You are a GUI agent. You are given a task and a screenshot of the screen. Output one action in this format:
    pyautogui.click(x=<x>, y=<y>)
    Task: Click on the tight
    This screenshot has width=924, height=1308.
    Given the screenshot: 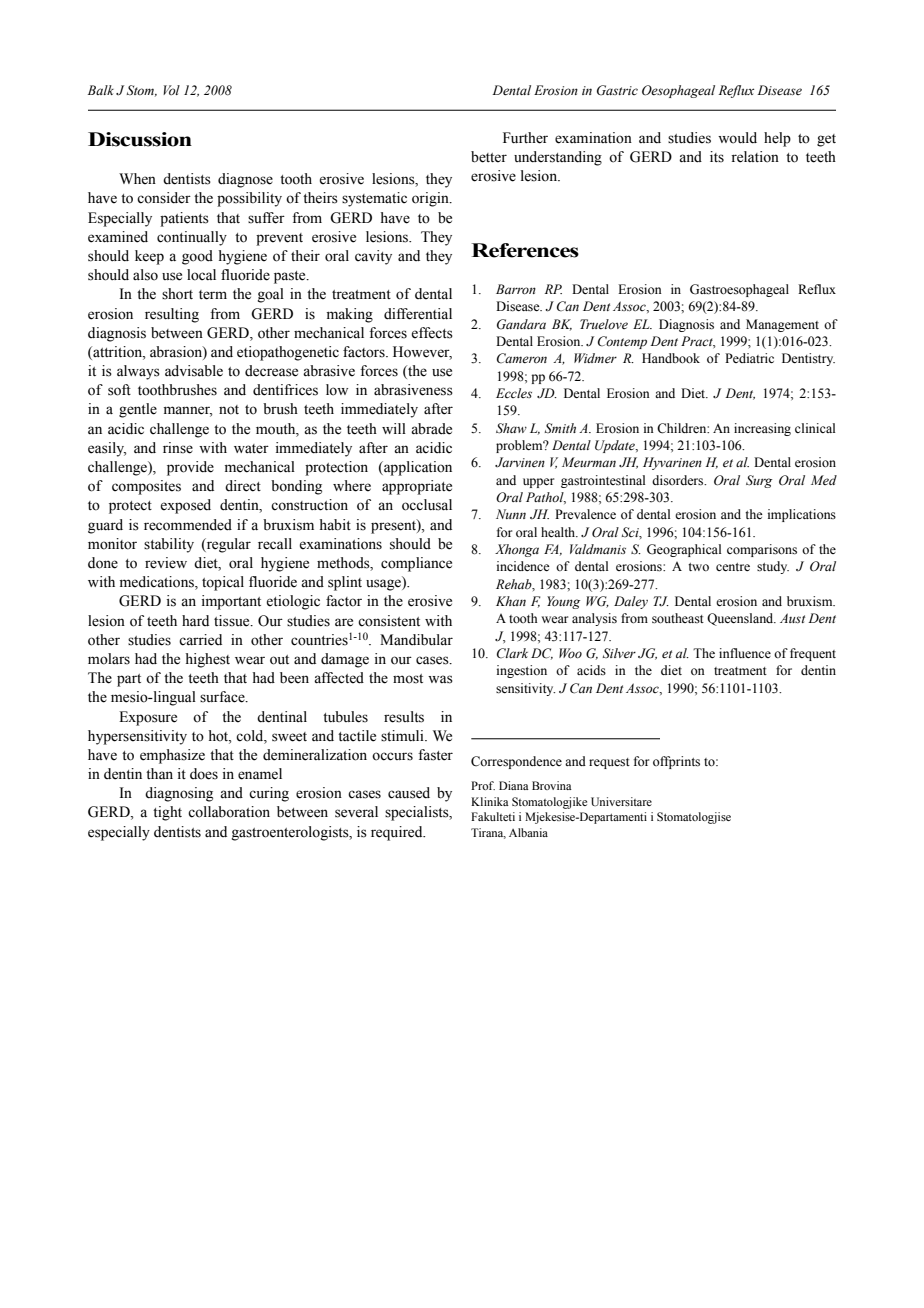 What is the action you would take?
    pyautogui.click(x=167, y=813)
